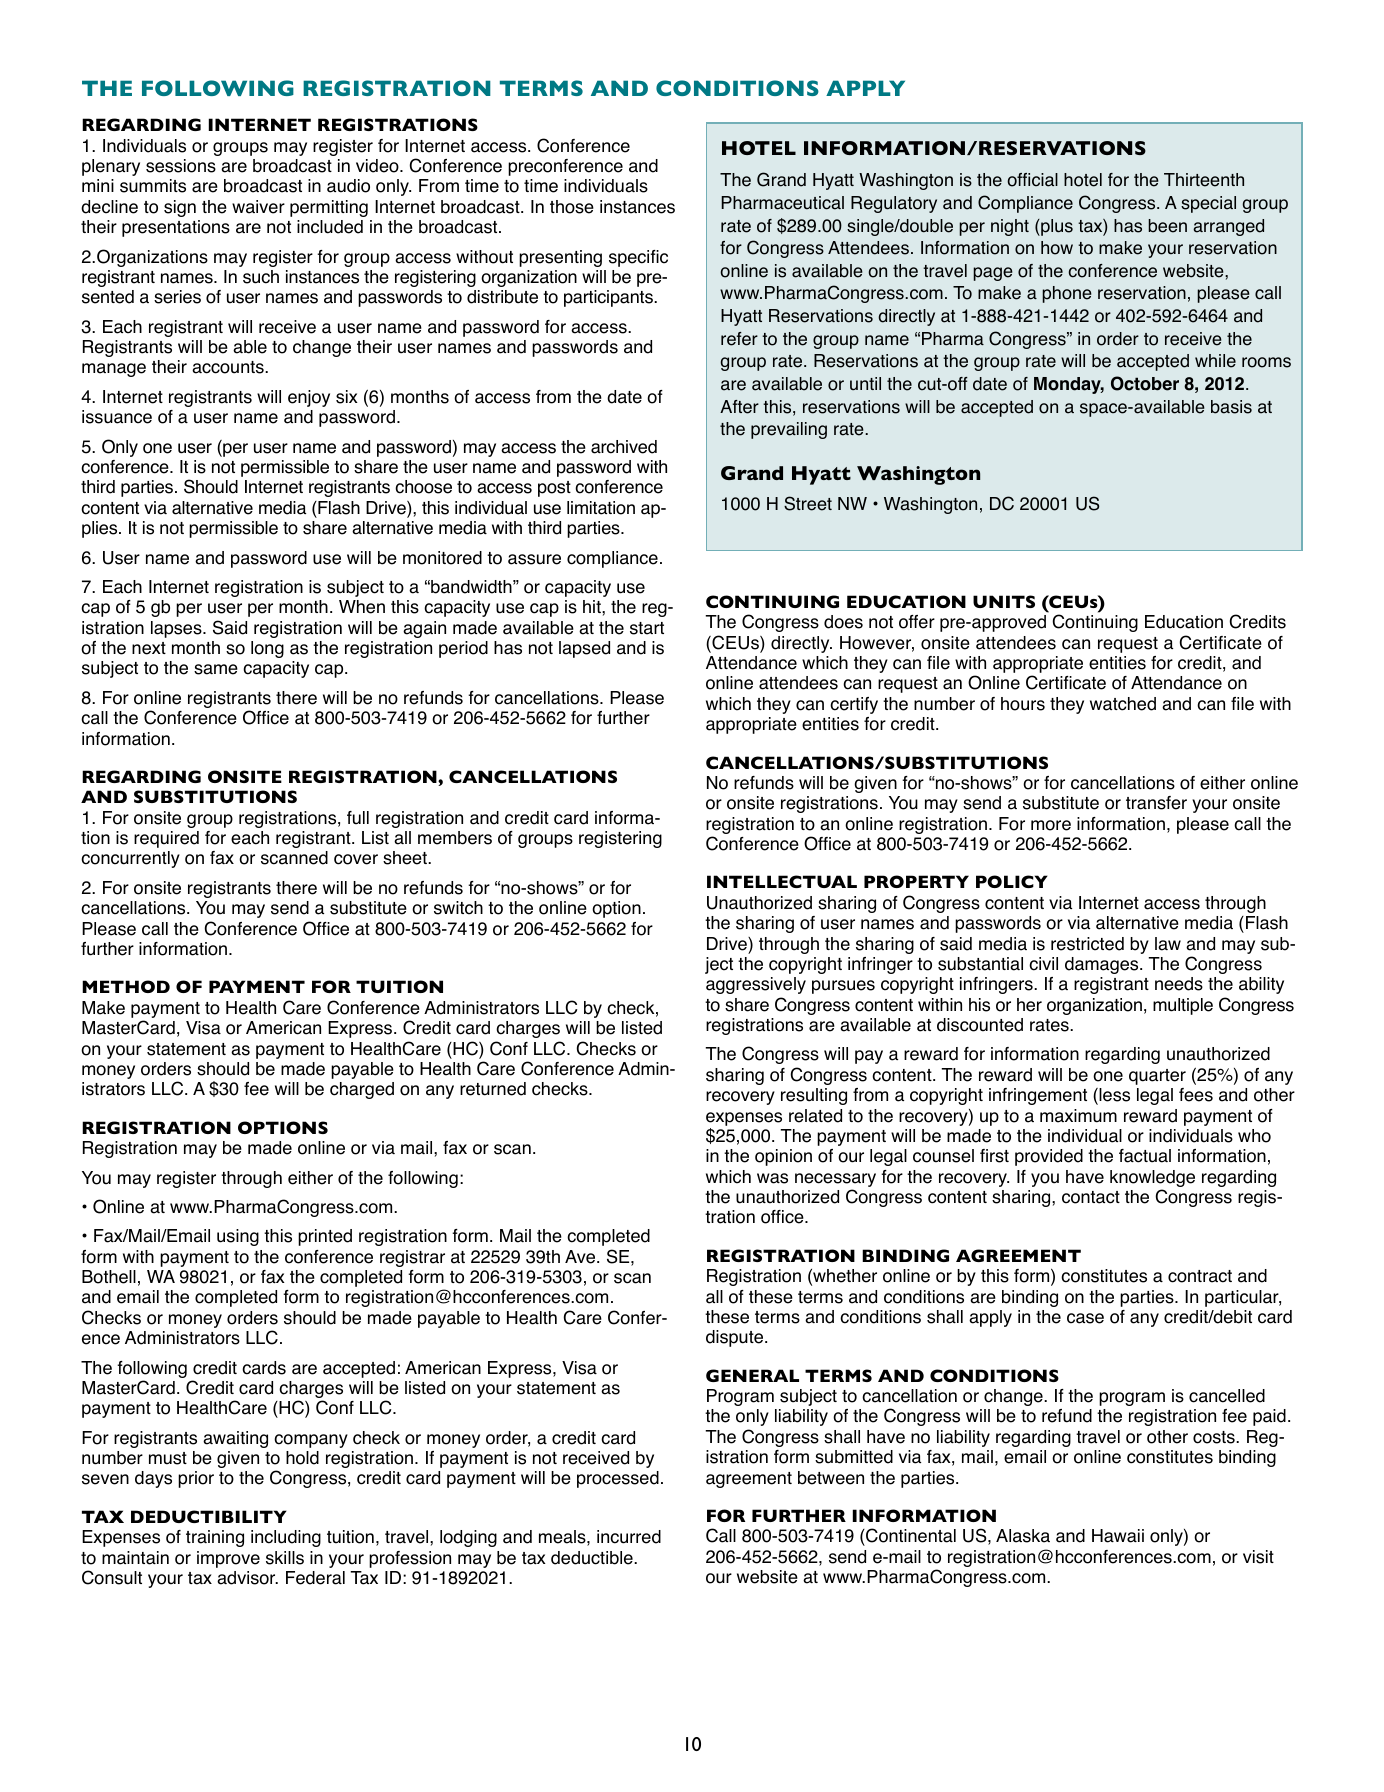  Describe the element at coordinates (215, 1538) in the page. I see `training` at that location.
